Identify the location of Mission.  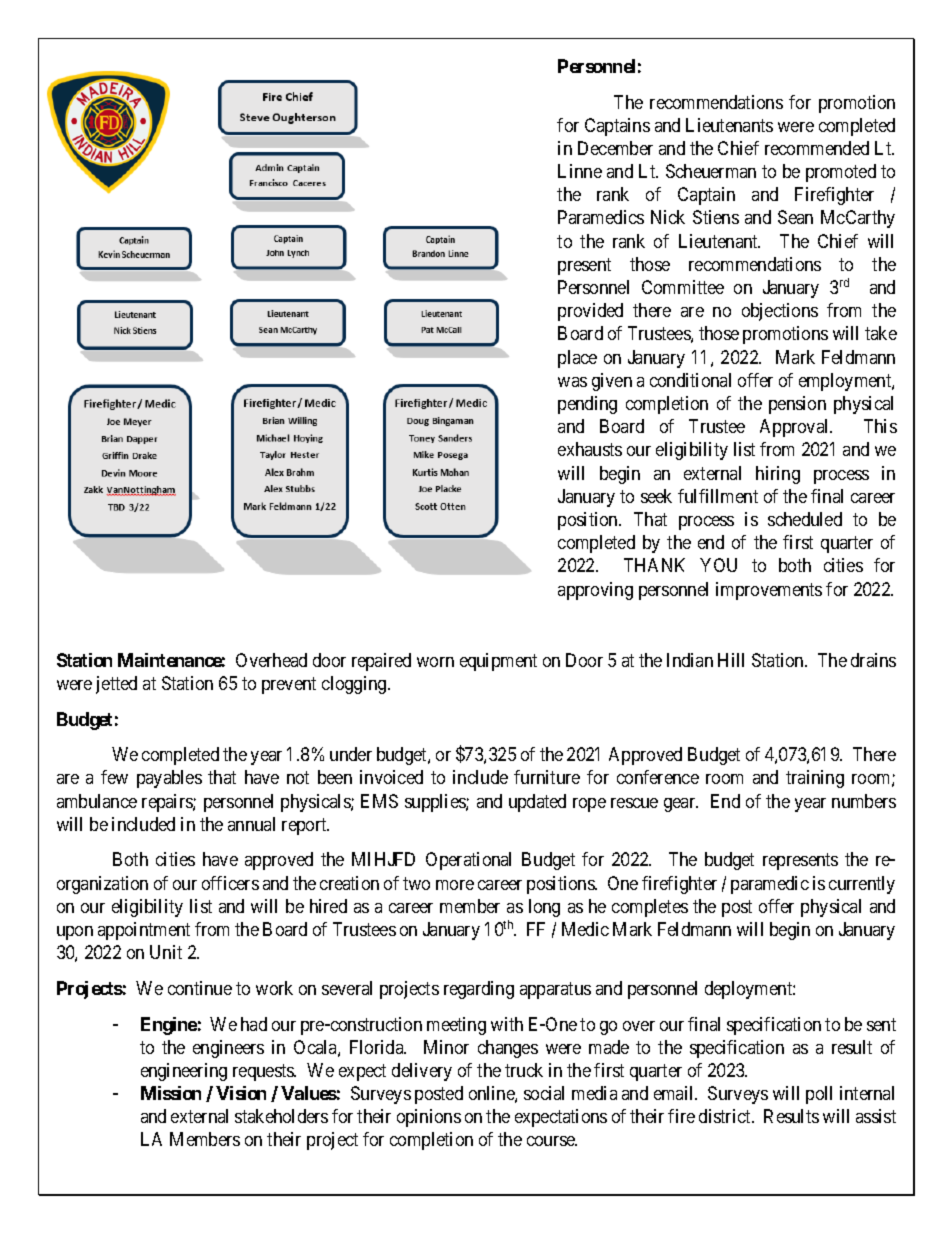
(171, 1093).
